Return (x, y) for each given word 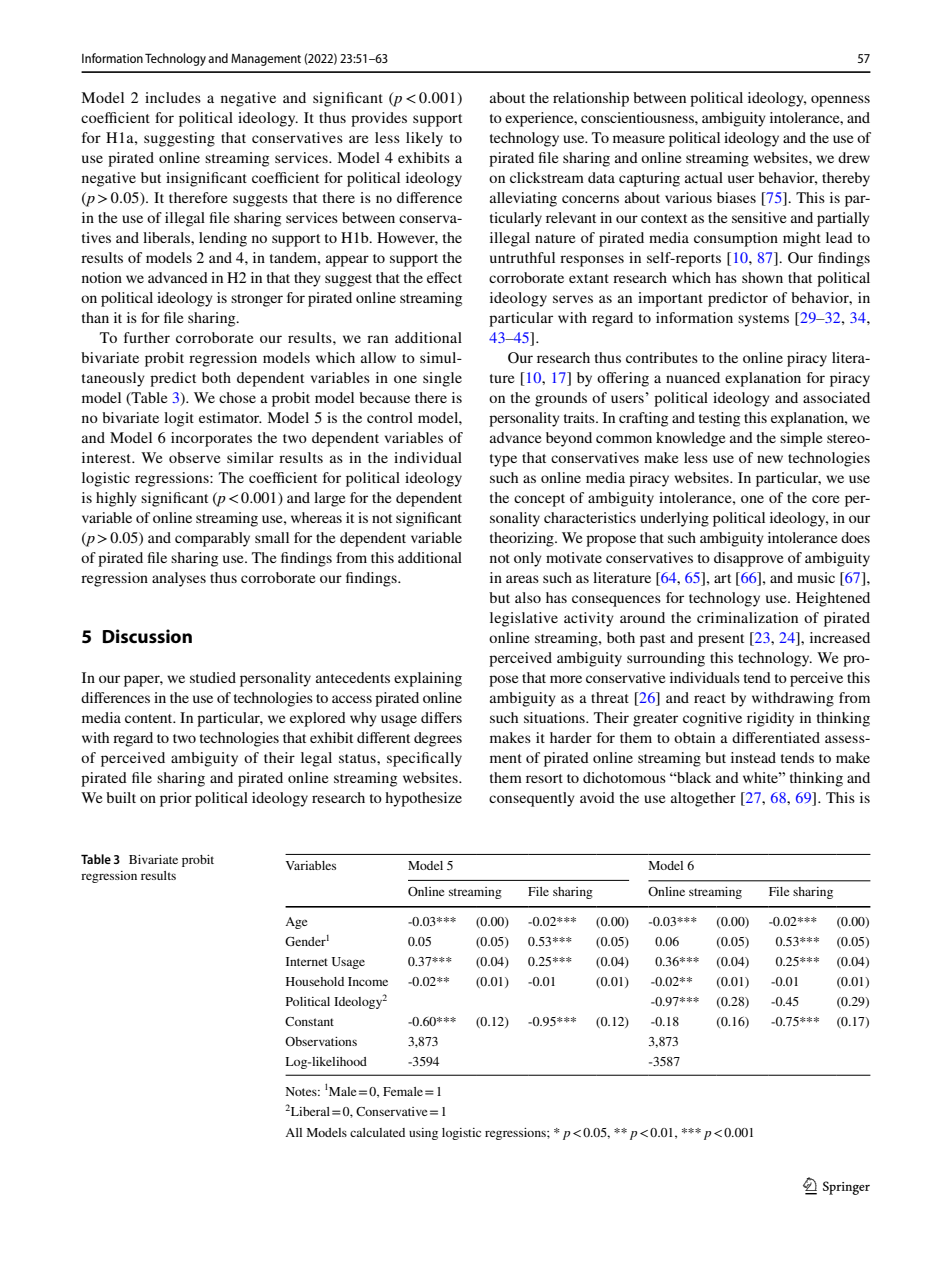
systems (763, 320)
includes (173, 97)
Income (368, 981)
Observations (321, 1041)
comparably (212, 539)
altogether (703, 799)
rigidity (770, 719)
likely (424, 139)
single (442, 379)
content (150, 718)
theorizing (523, 539)
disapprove (748, 559)
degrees (438, 739)
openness (840, 101)
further (147, 337)
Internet (307, 961)
